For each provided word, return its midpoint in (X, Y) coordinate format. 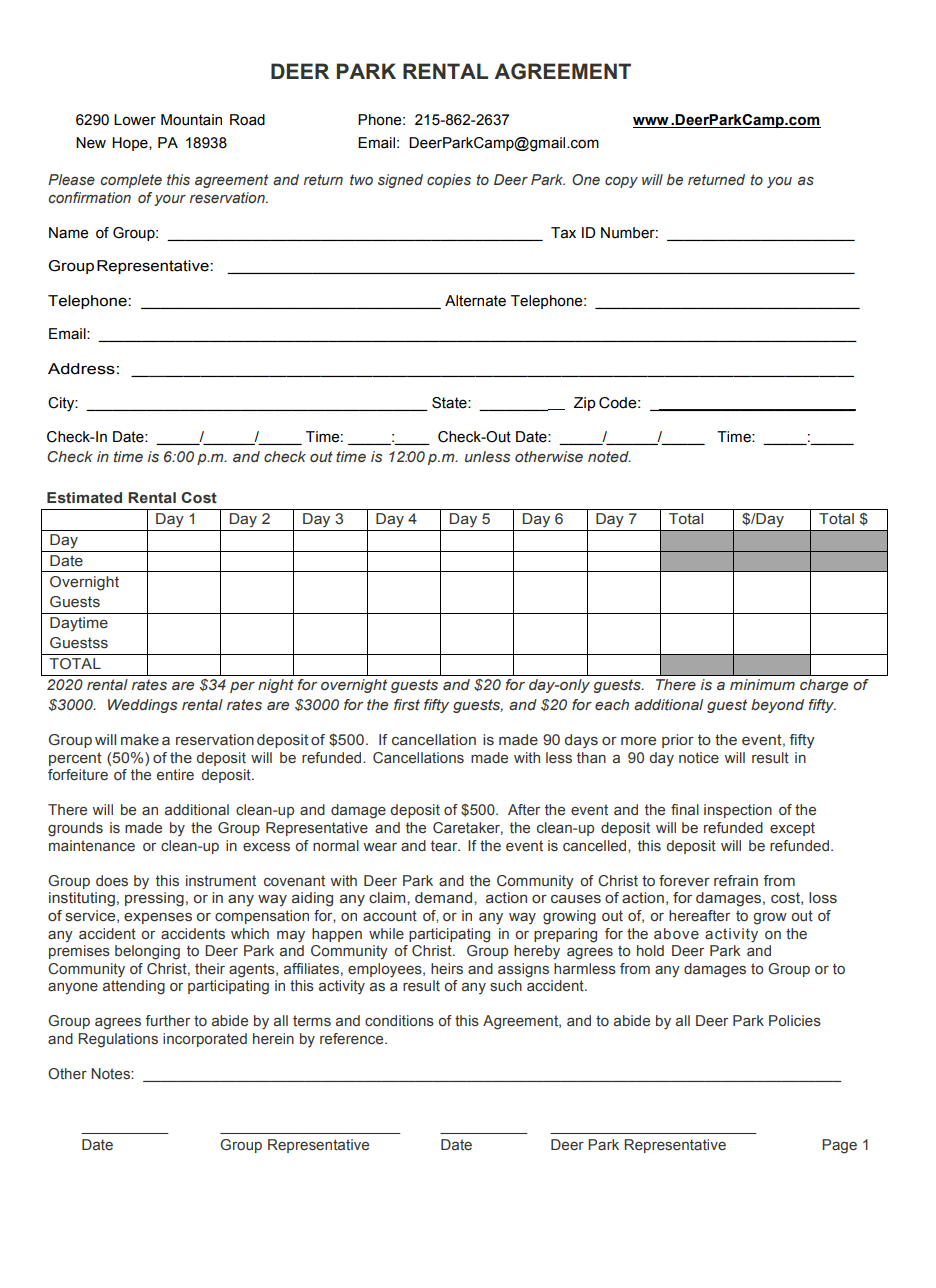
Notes (111, 1074)
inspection (738, 811)
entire (175, 775)
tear (445, 846)
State (450, 403)
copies (449, 181)
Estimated (84, 498)
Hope (131, 144)
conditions (399, 1020)
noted (609, 456)
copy (621, 182)
